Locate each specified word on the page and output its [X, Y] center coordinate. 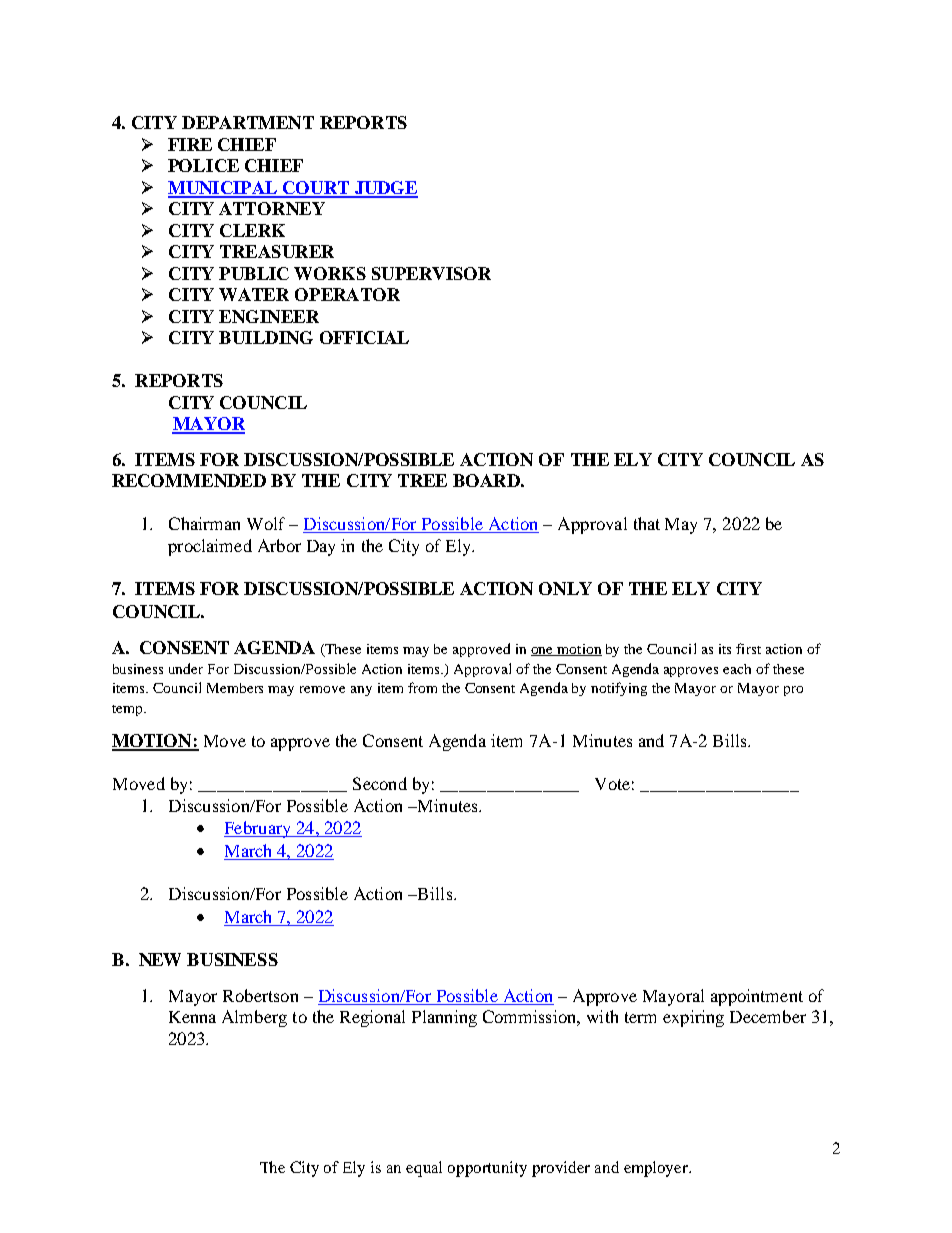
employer [657, 1169]
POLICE [203, 165]
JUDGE [385, 189]
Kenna [192, 1017]
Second [380, 783]
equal [424, 1169]
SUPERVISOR [431, 273]
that [647, 523]
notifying [619, 689]
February [258, 829]
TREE [422, 480]
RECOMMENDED [189, 480]
